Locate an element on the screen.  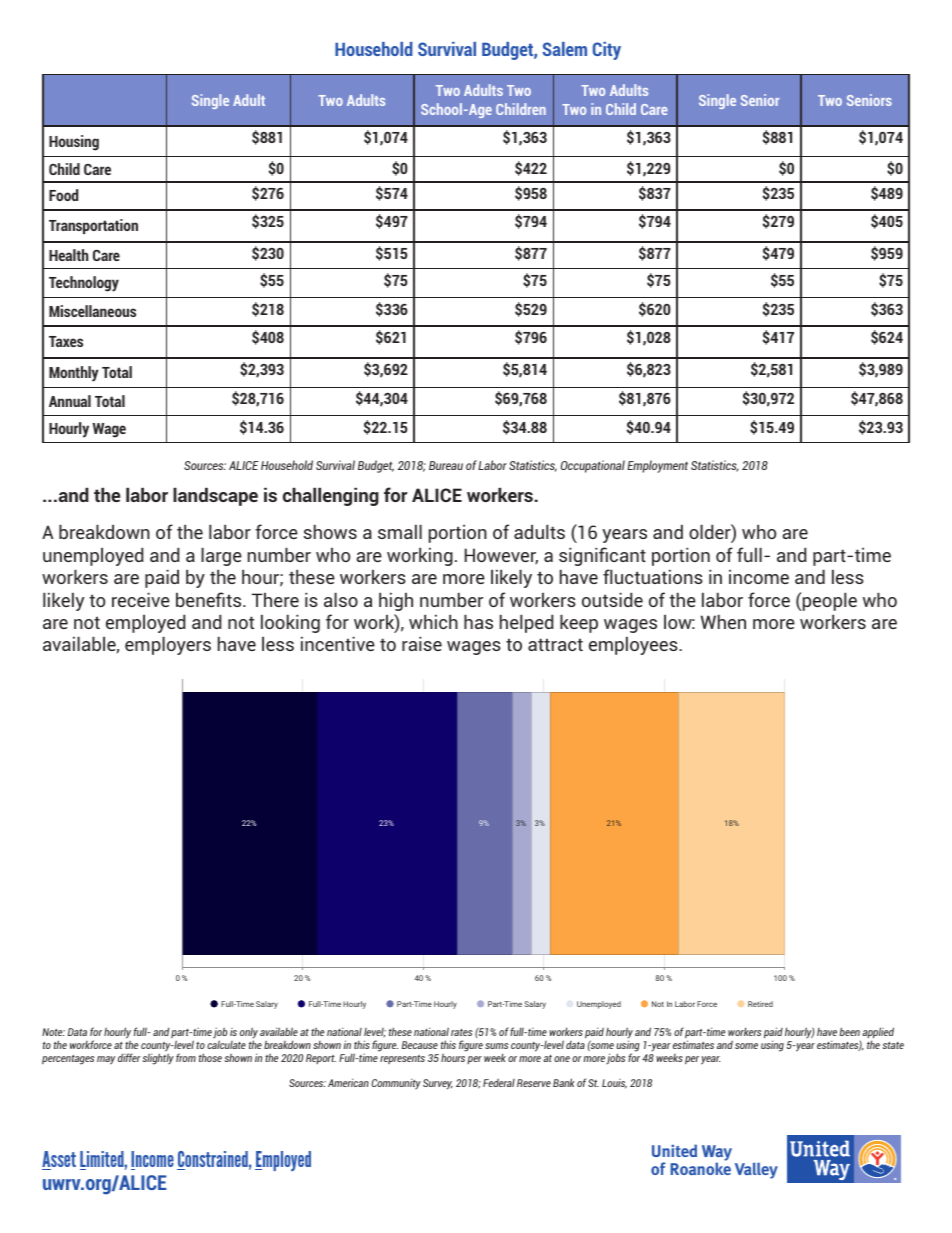
Asset is located at coordinates (59, 1160).
